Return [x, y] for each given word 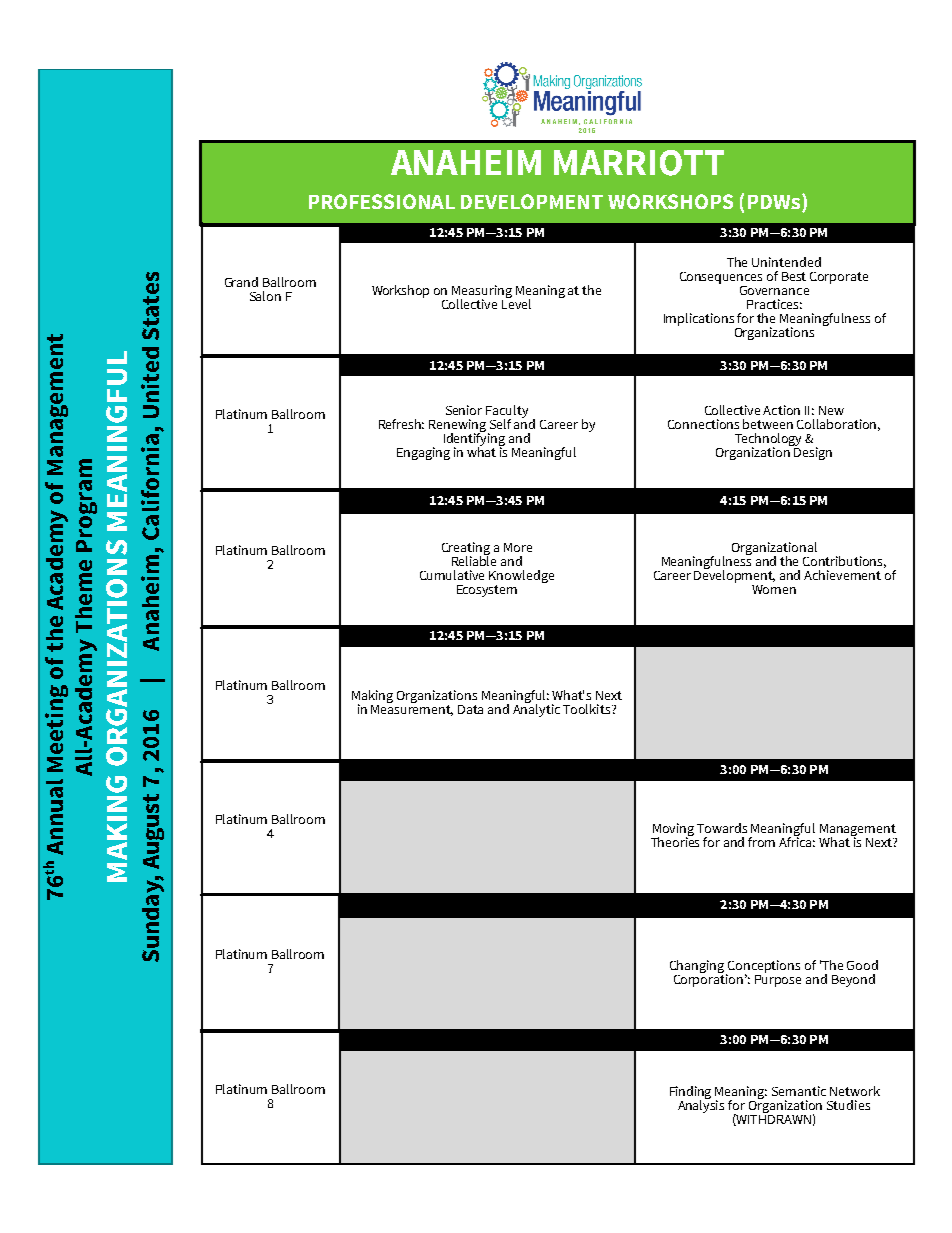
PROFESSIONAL [382, 201]
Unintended [786, 262]
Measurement [412, 709]
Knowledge [521, 576]
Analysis [701, 1105]
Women [774, 589]
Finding [690, 1094]
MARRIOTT [639, 163]
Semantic [799, 1091]
